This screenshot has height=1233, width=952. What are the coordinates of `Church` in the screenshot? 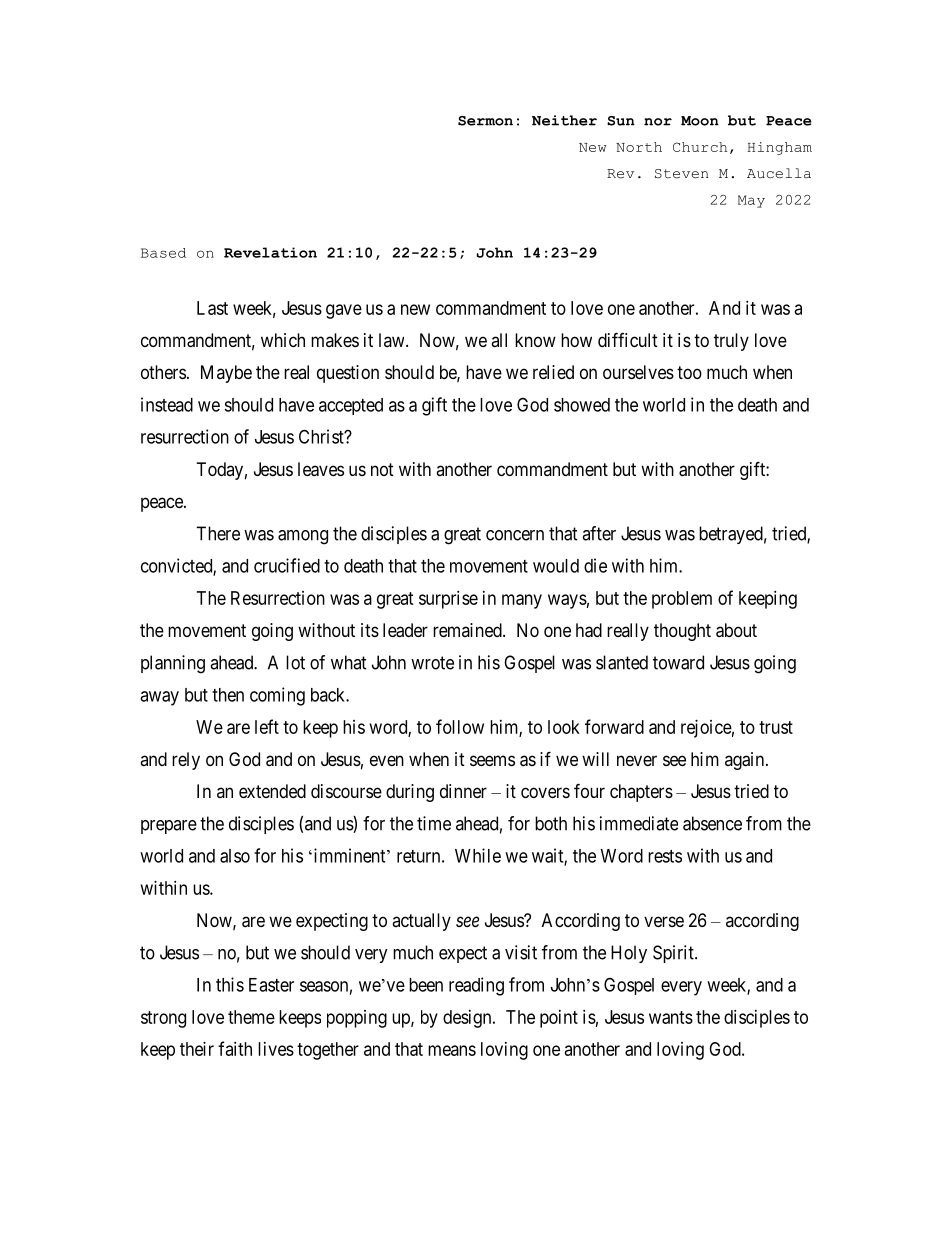 It's located at (700, 147).
